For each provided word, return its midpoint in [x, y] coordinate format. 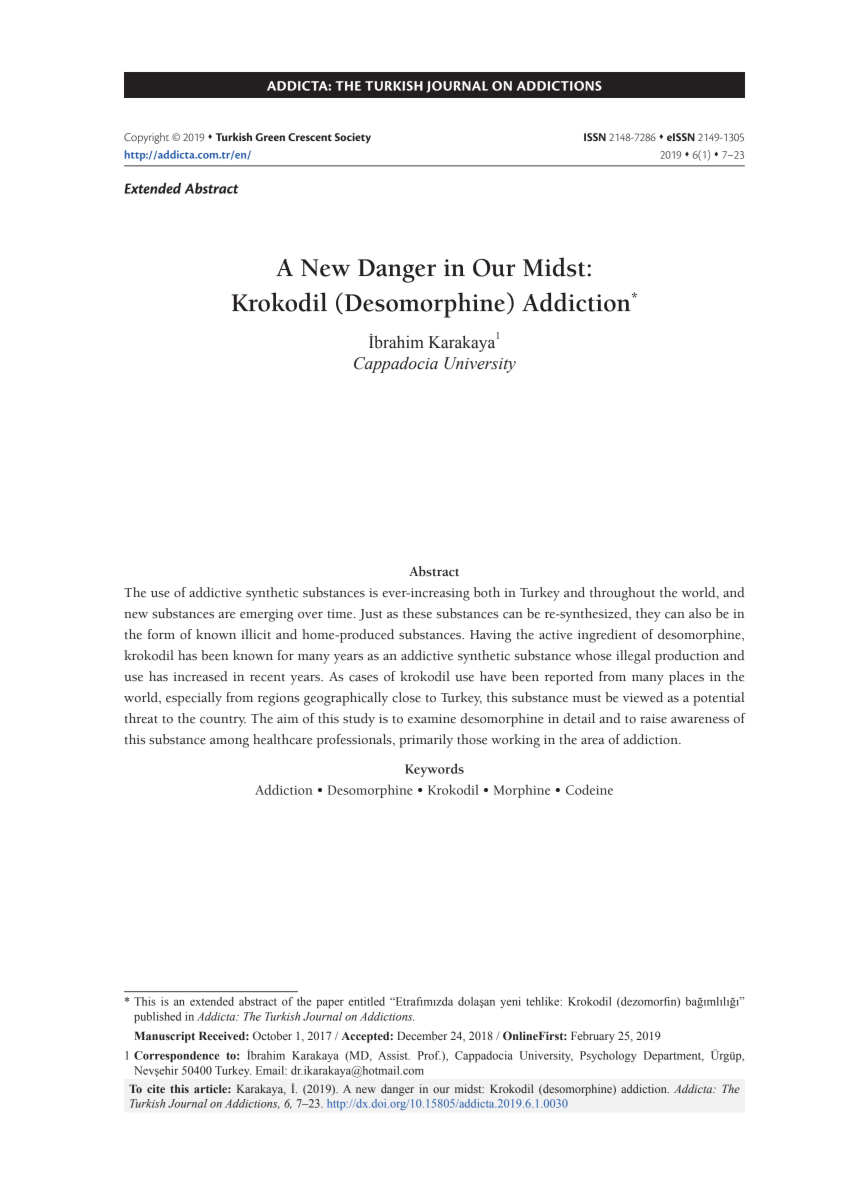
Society [353, 138]
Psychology [608, 1056]
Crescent [310, 137]
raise [653, 719]
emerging [267, 615]
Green [270, 137]
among [229, 743]
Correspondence [176, 1056]
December [422, 1035]
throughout [622, 594]
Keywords [434, 770]
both [487, 592]
